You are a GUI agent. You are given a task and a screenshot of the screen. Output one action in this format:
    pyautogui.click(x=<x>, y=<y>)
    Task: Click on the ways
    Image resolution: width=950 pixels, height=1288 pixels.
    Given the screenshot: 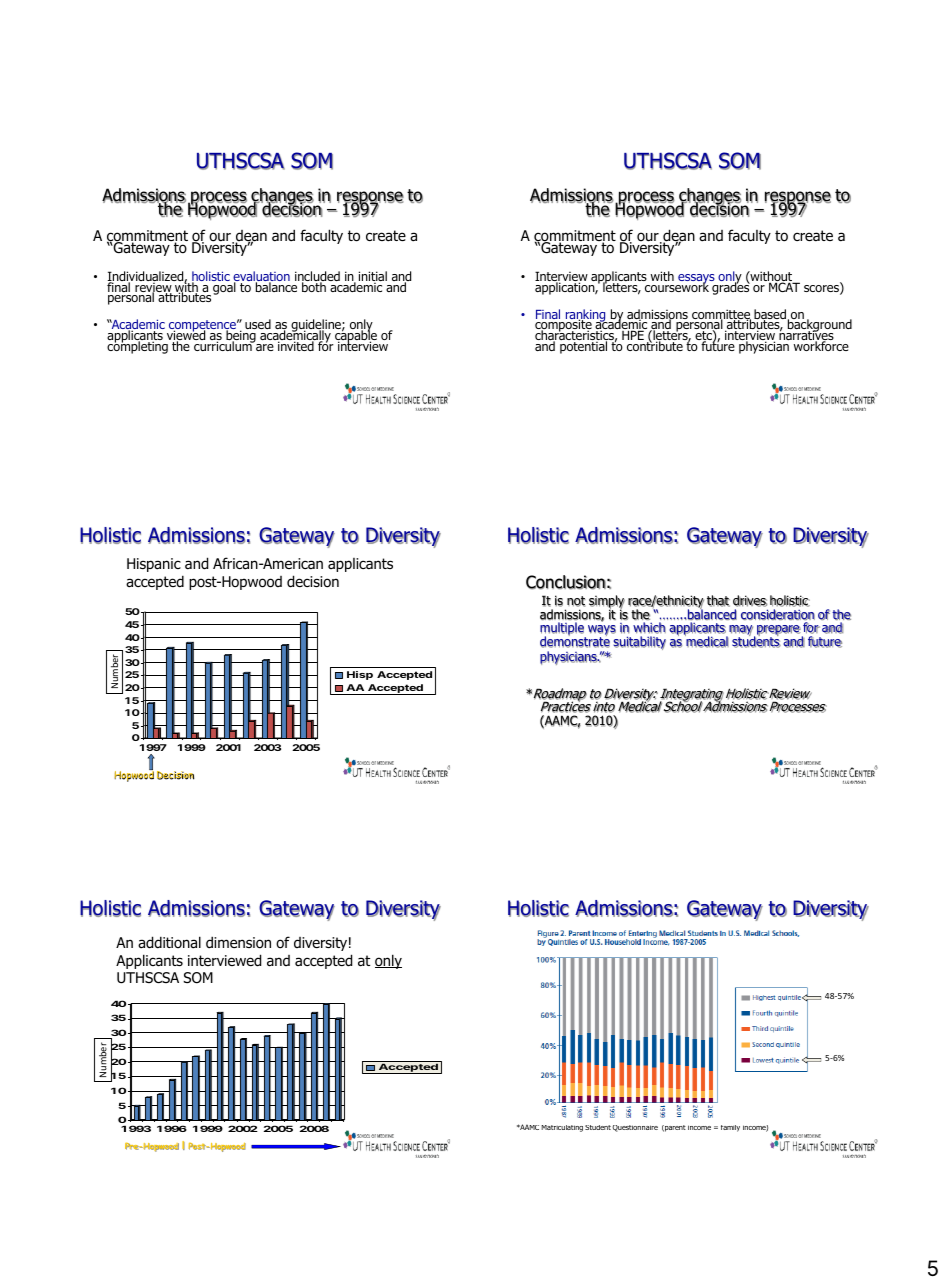 What is the action you would take?
    pyautogui.click(x=602, y=631)
